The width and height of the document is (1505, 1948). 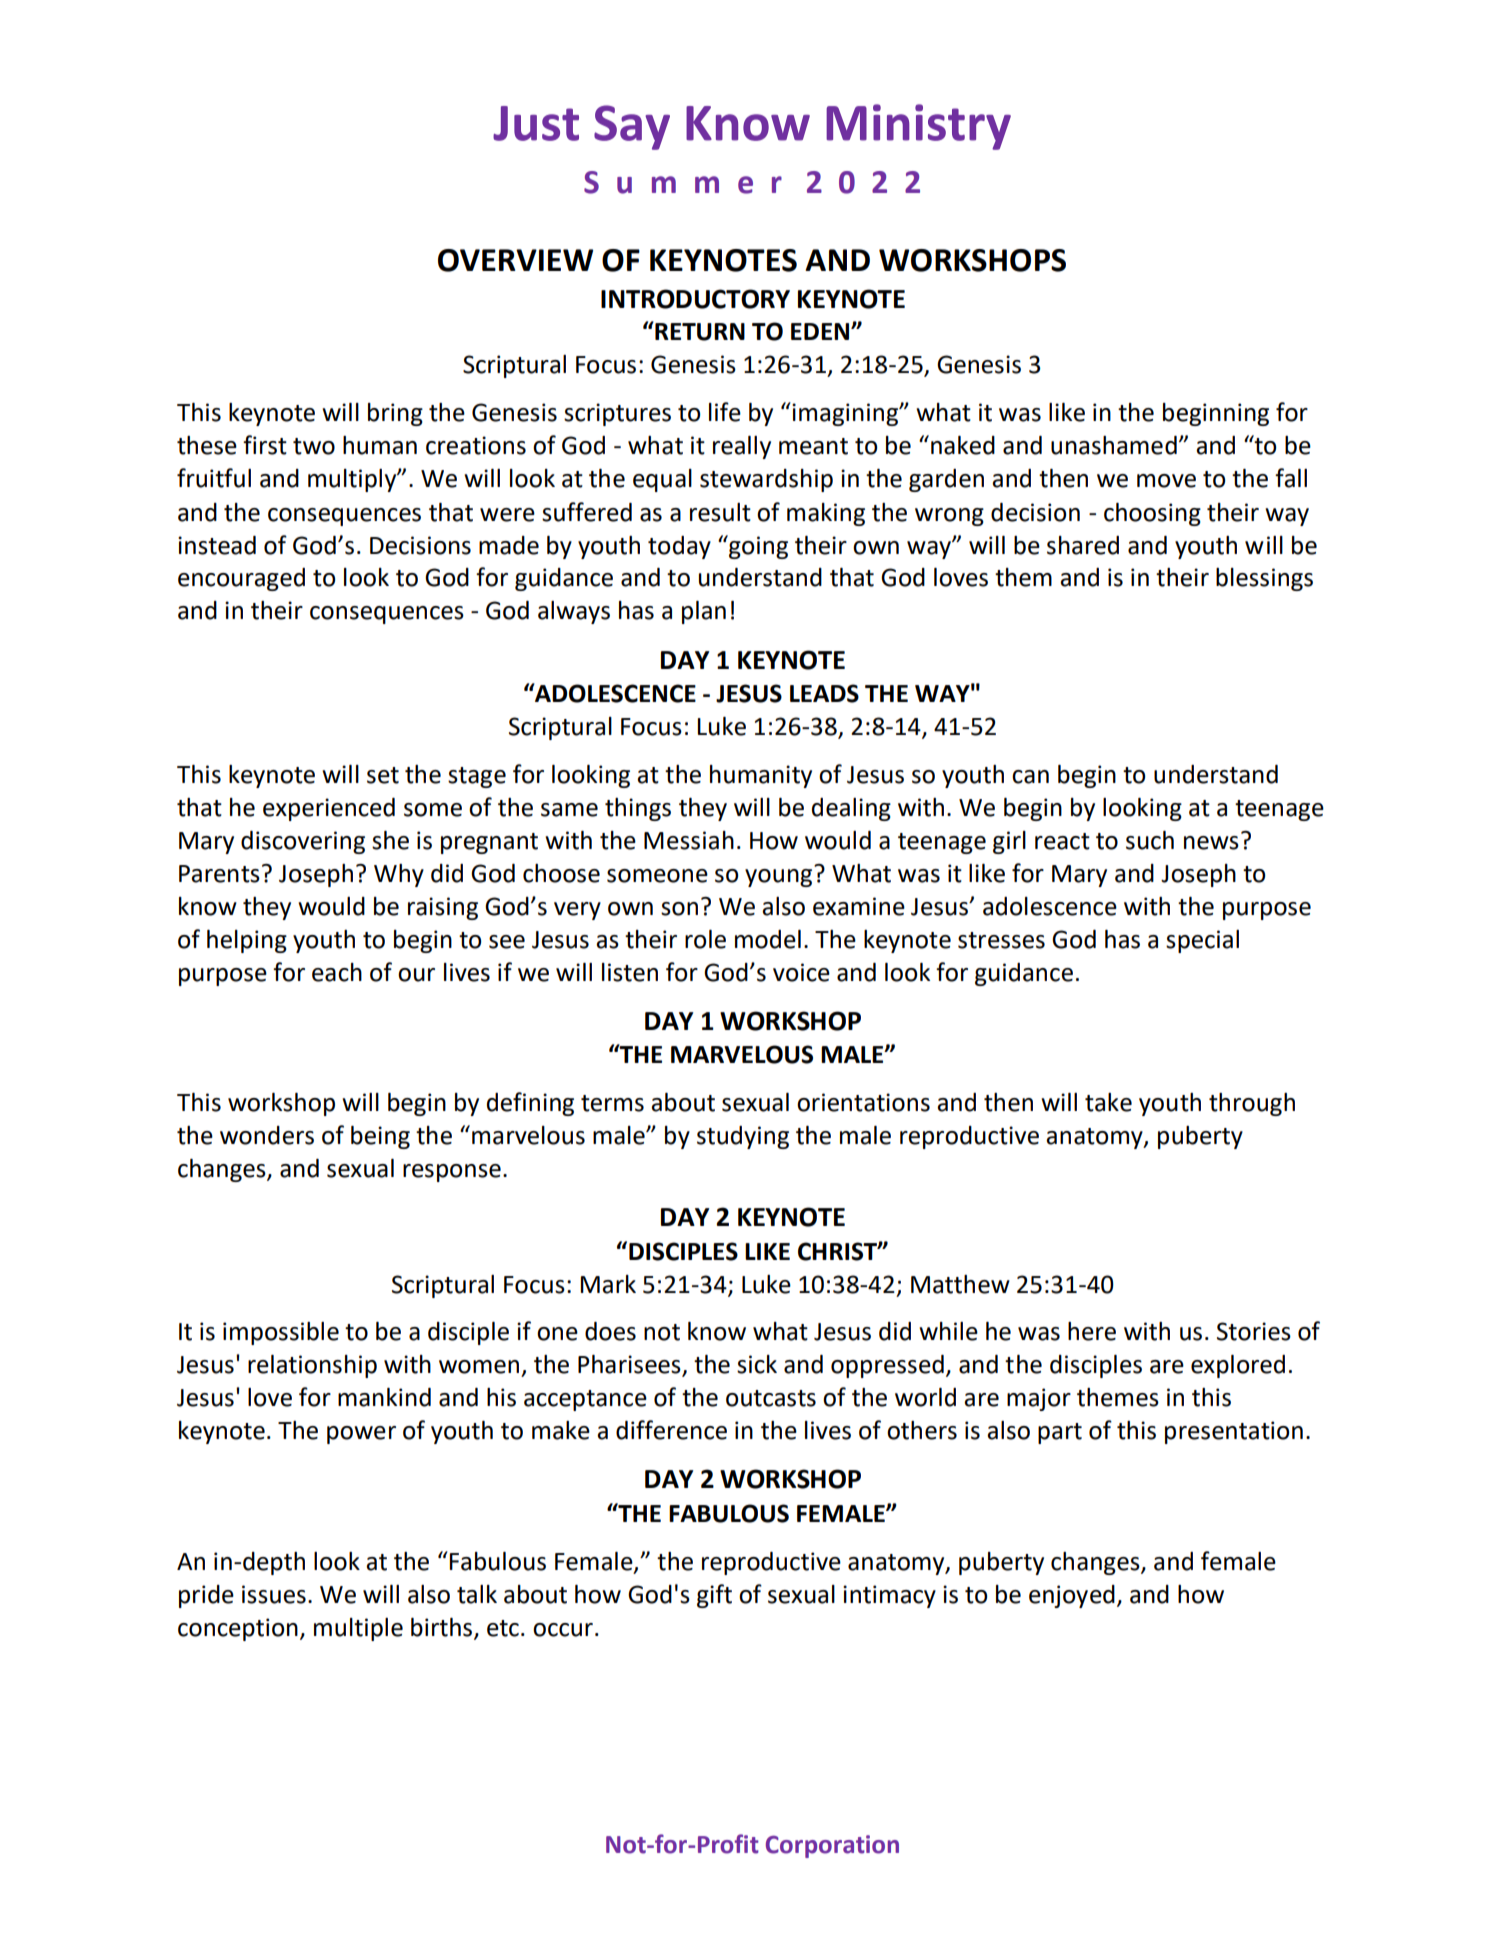 What do you see at coordinates (1030, 777) in the document?
I see `can` at bounding box center [1030, 777].
